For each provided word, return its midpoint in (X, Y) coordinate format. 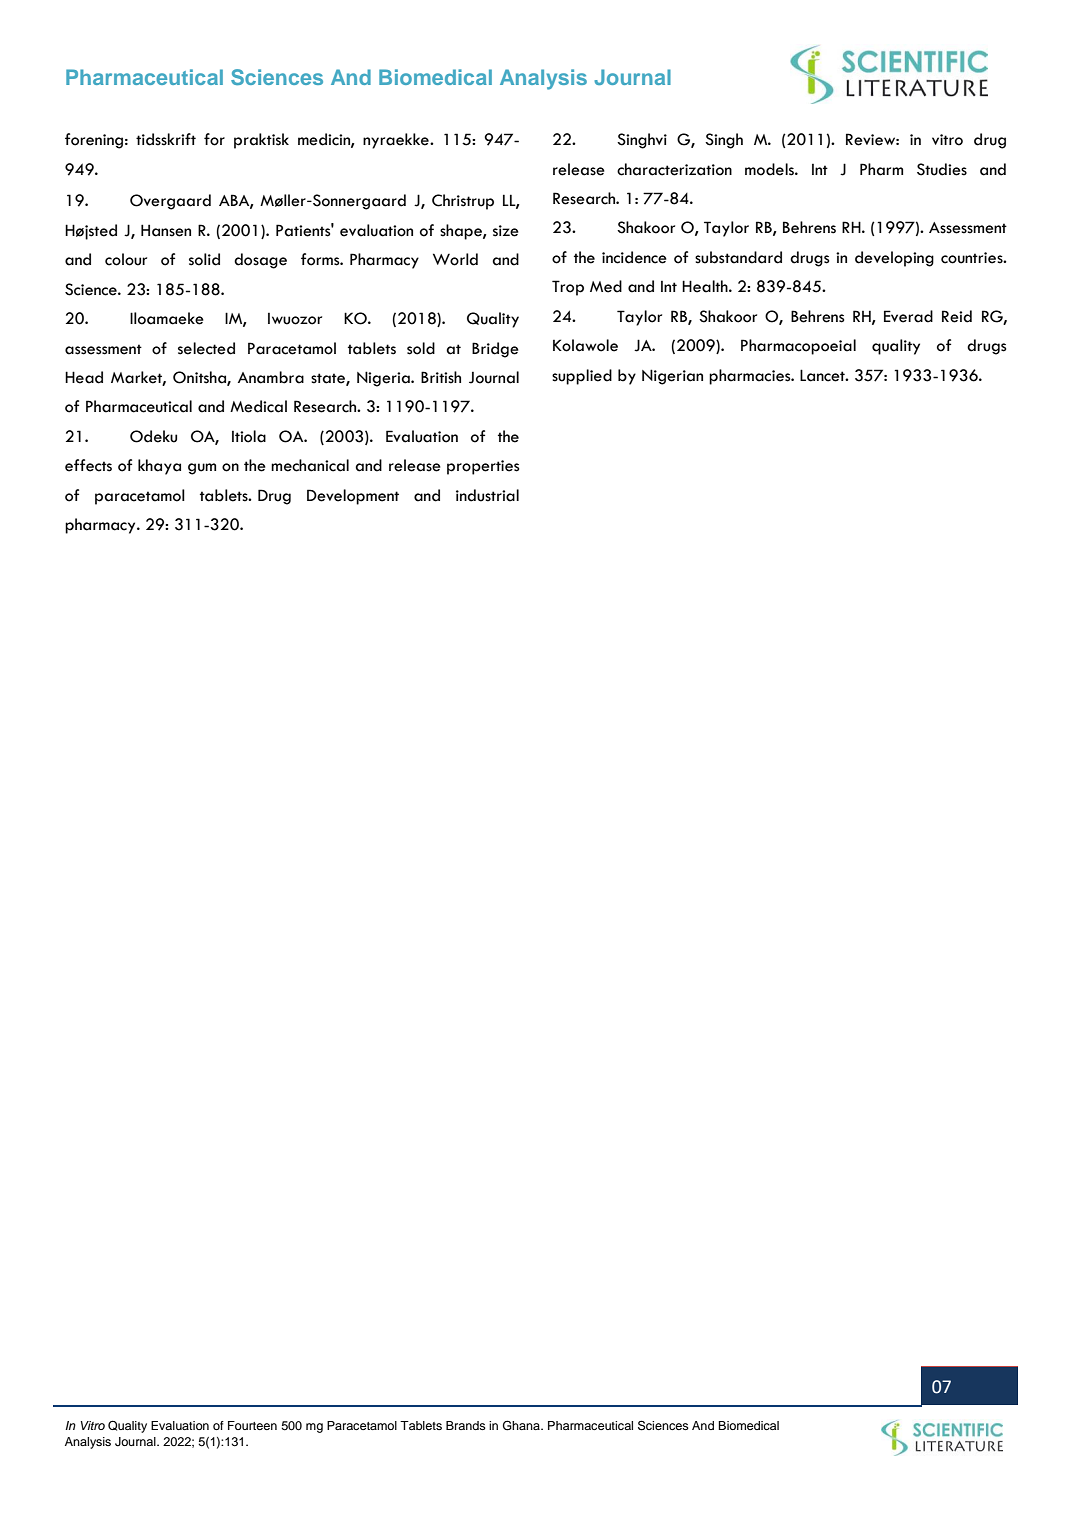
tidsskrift (166, 139)
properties (483, 467)
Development (353, 497)
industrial (487, 495)
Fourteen (252, 1425)
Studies (942, 169)
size (506, 231)
